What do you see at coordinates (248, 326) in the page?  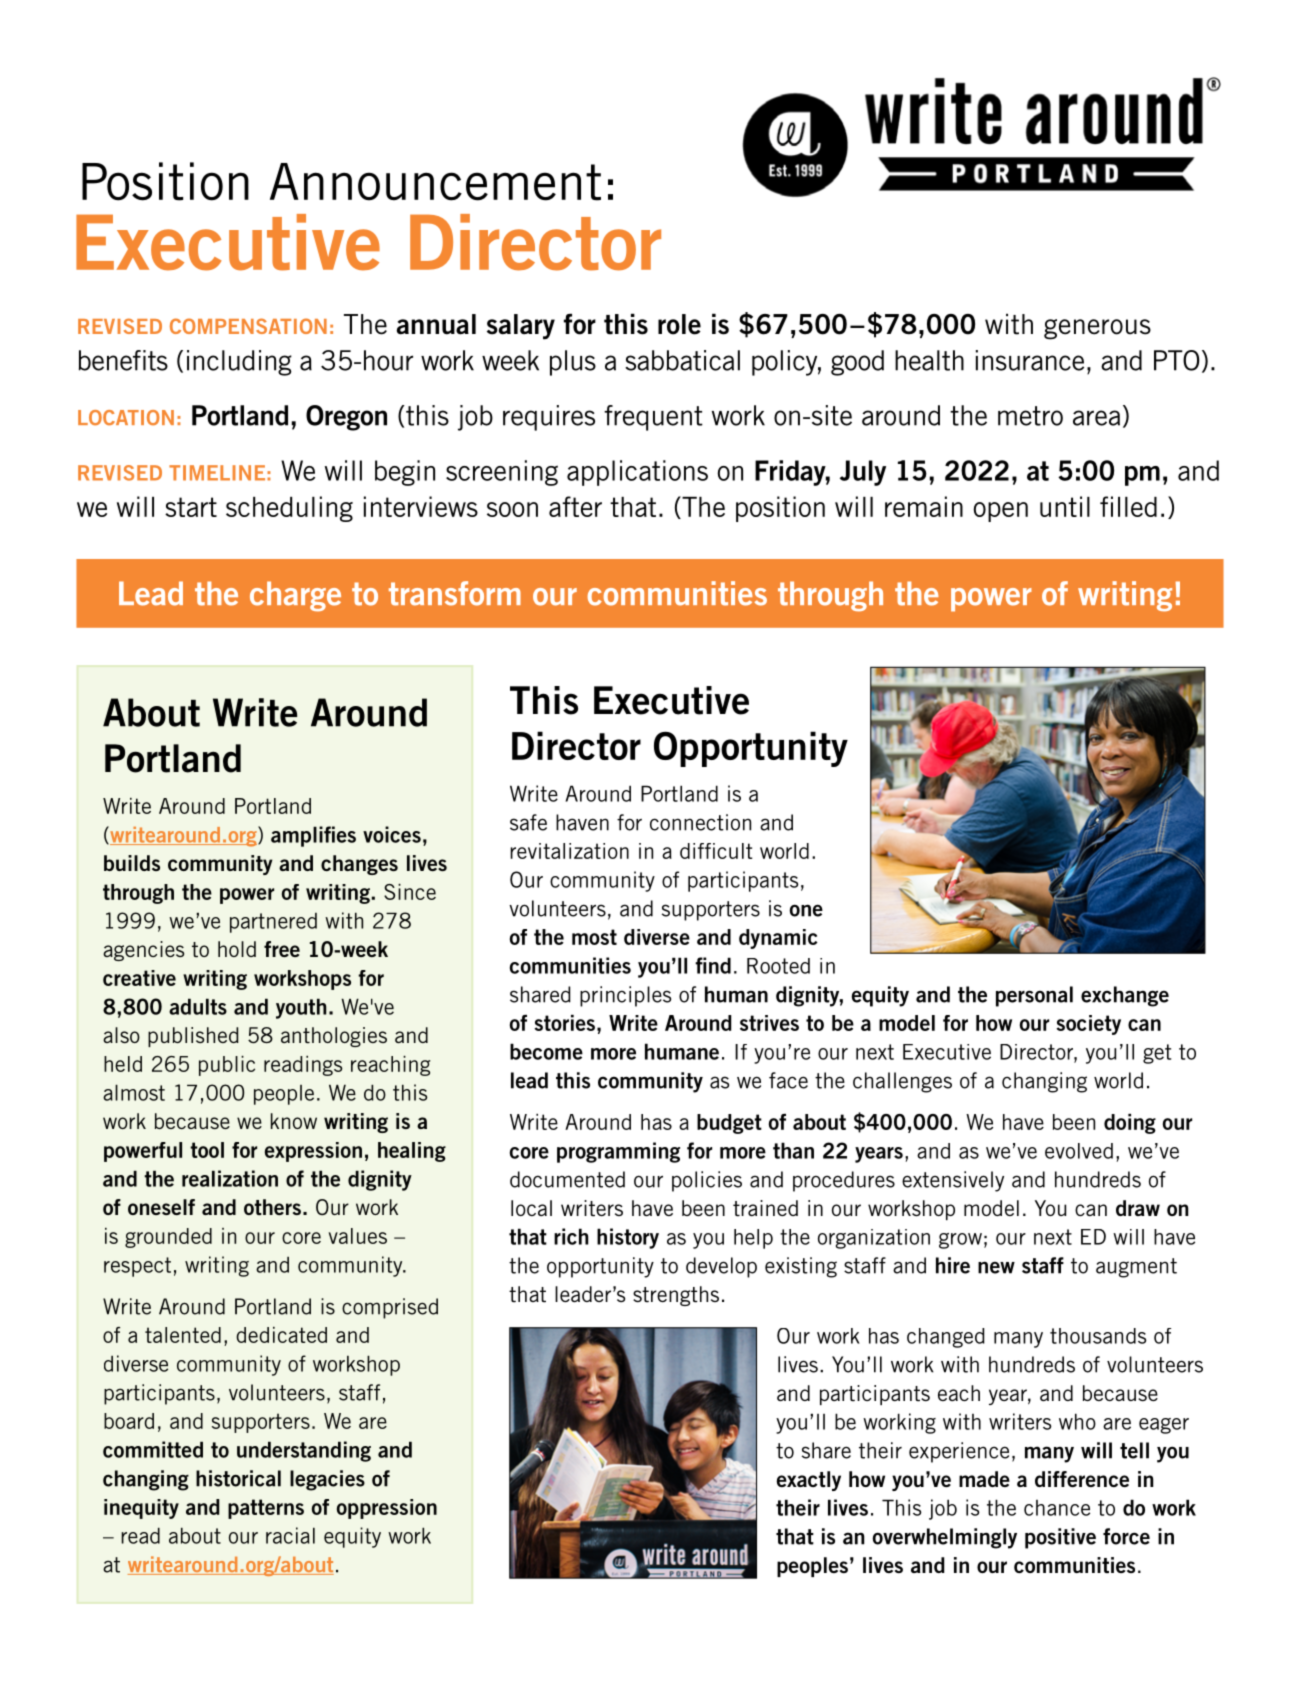 I see `COMPENSATION` at bounding box center [248, 326].
